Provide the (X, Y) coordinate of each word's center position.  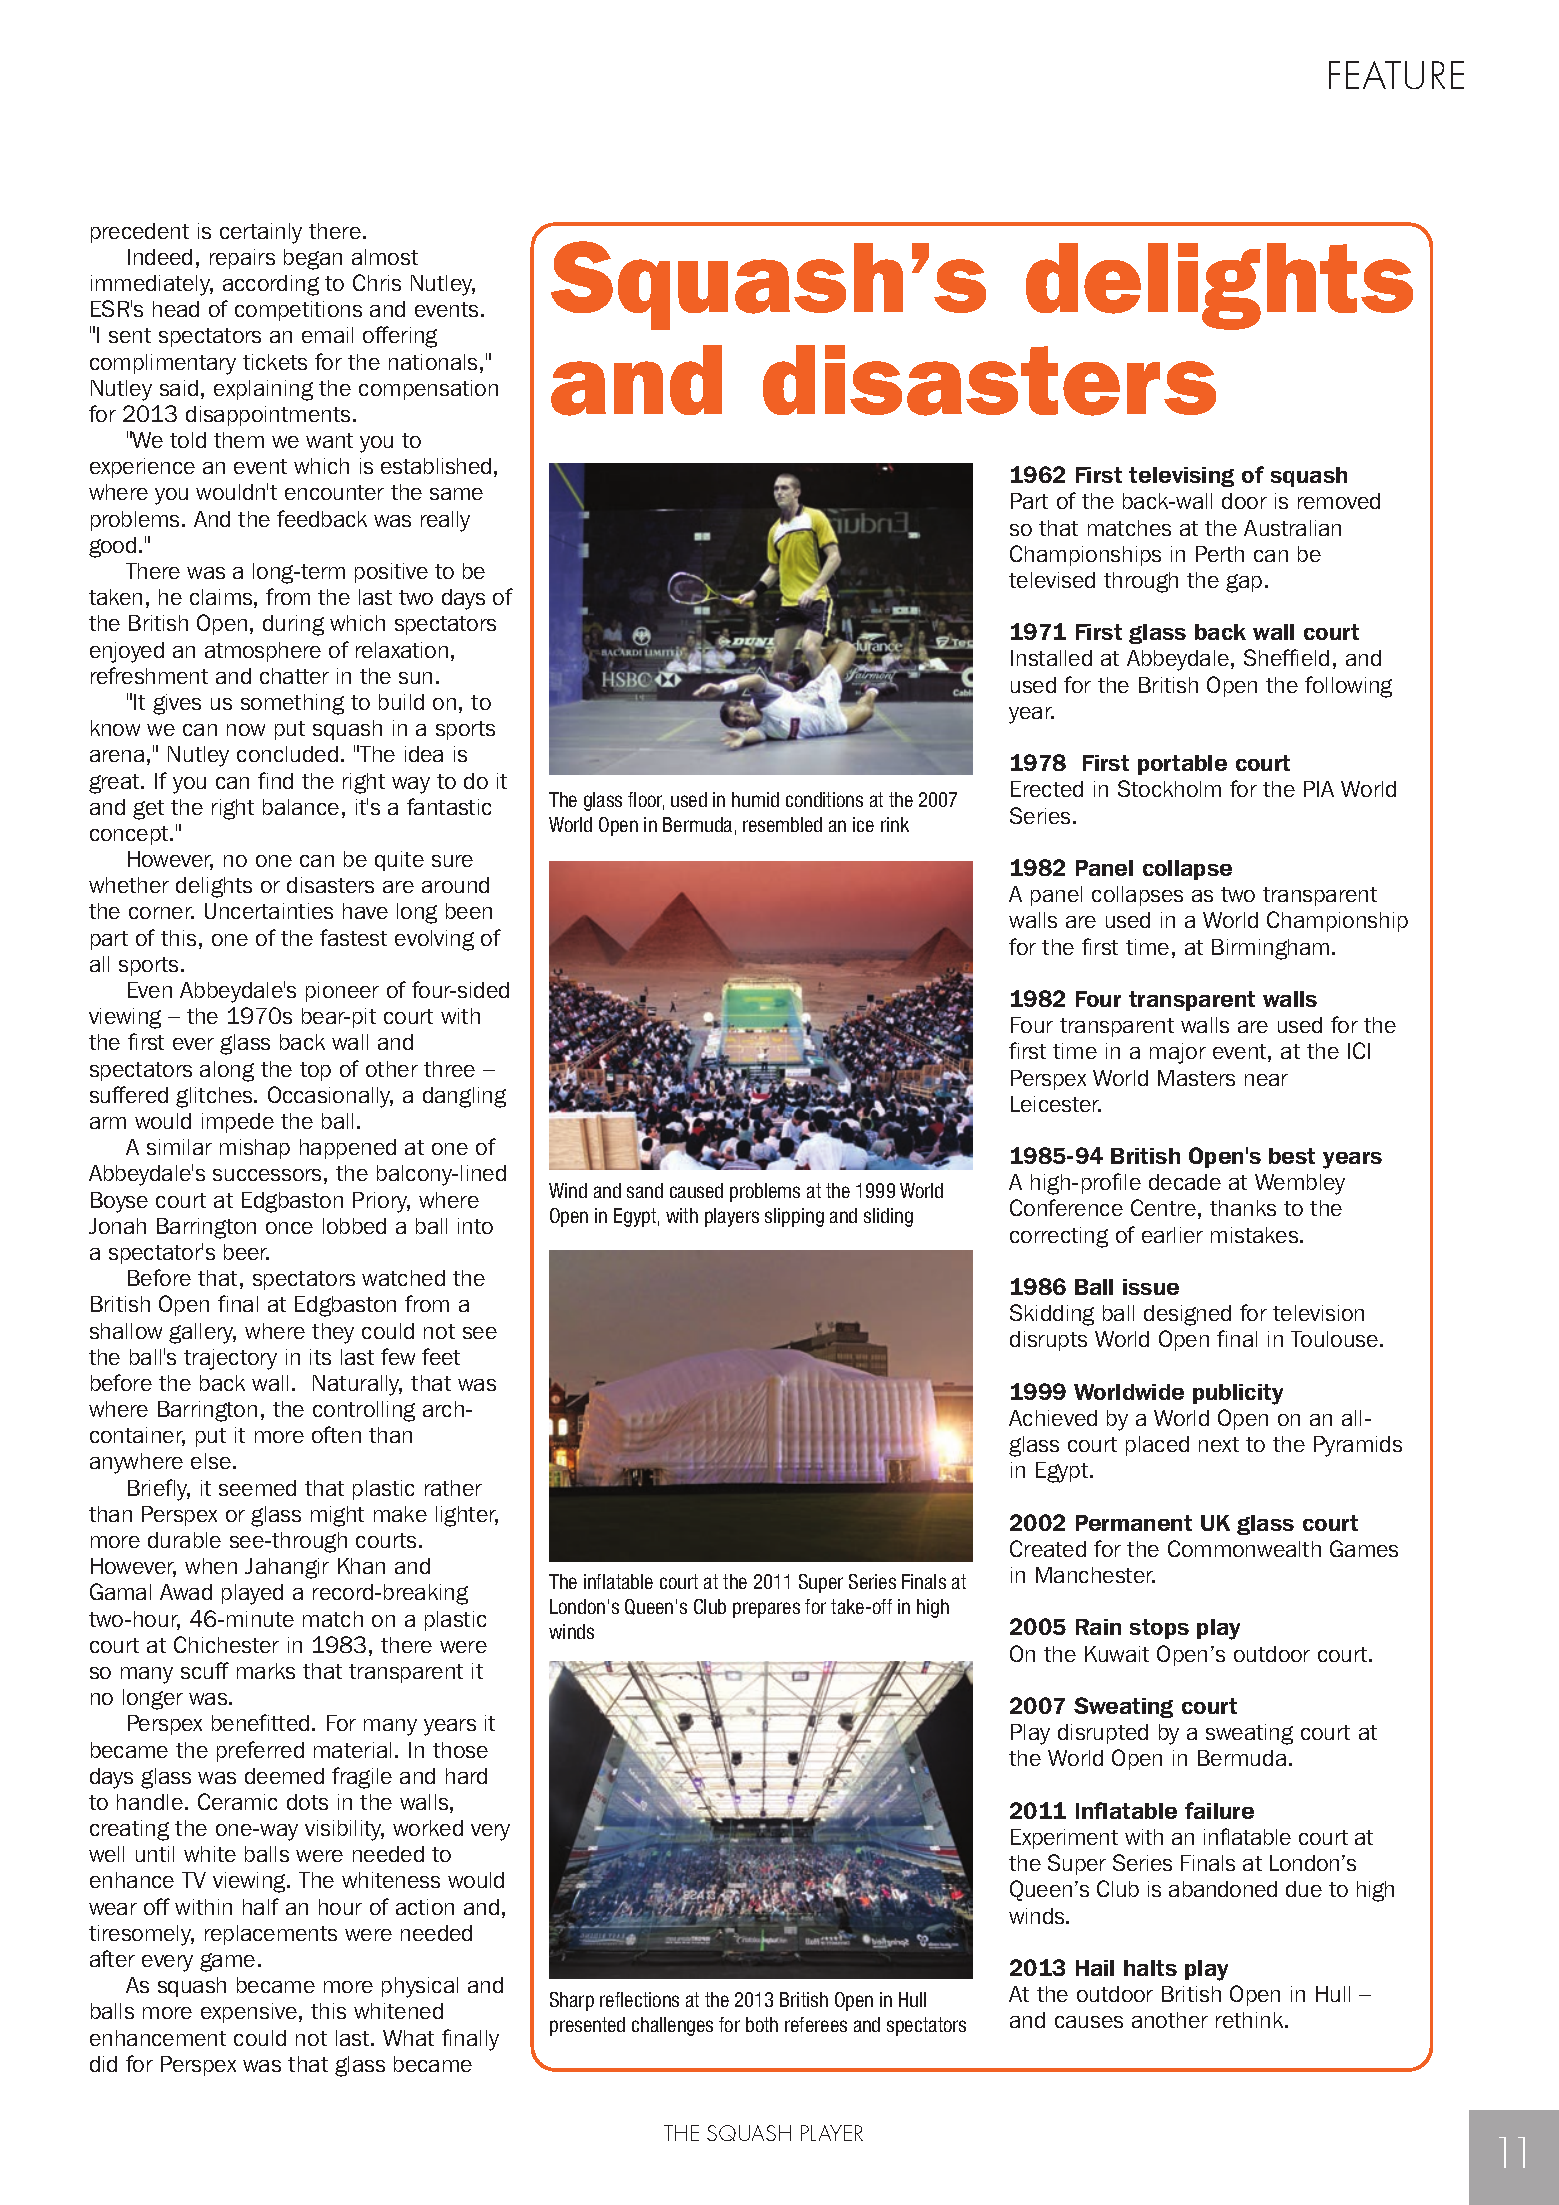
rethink (1251, 2020)
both (762, 2024)
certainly (261, 233)
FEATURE (1396, 75)
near (1266, 1080)
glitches (215, 1097)
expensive (249, 2013)
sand (645, 1190)
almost (385, 257)
